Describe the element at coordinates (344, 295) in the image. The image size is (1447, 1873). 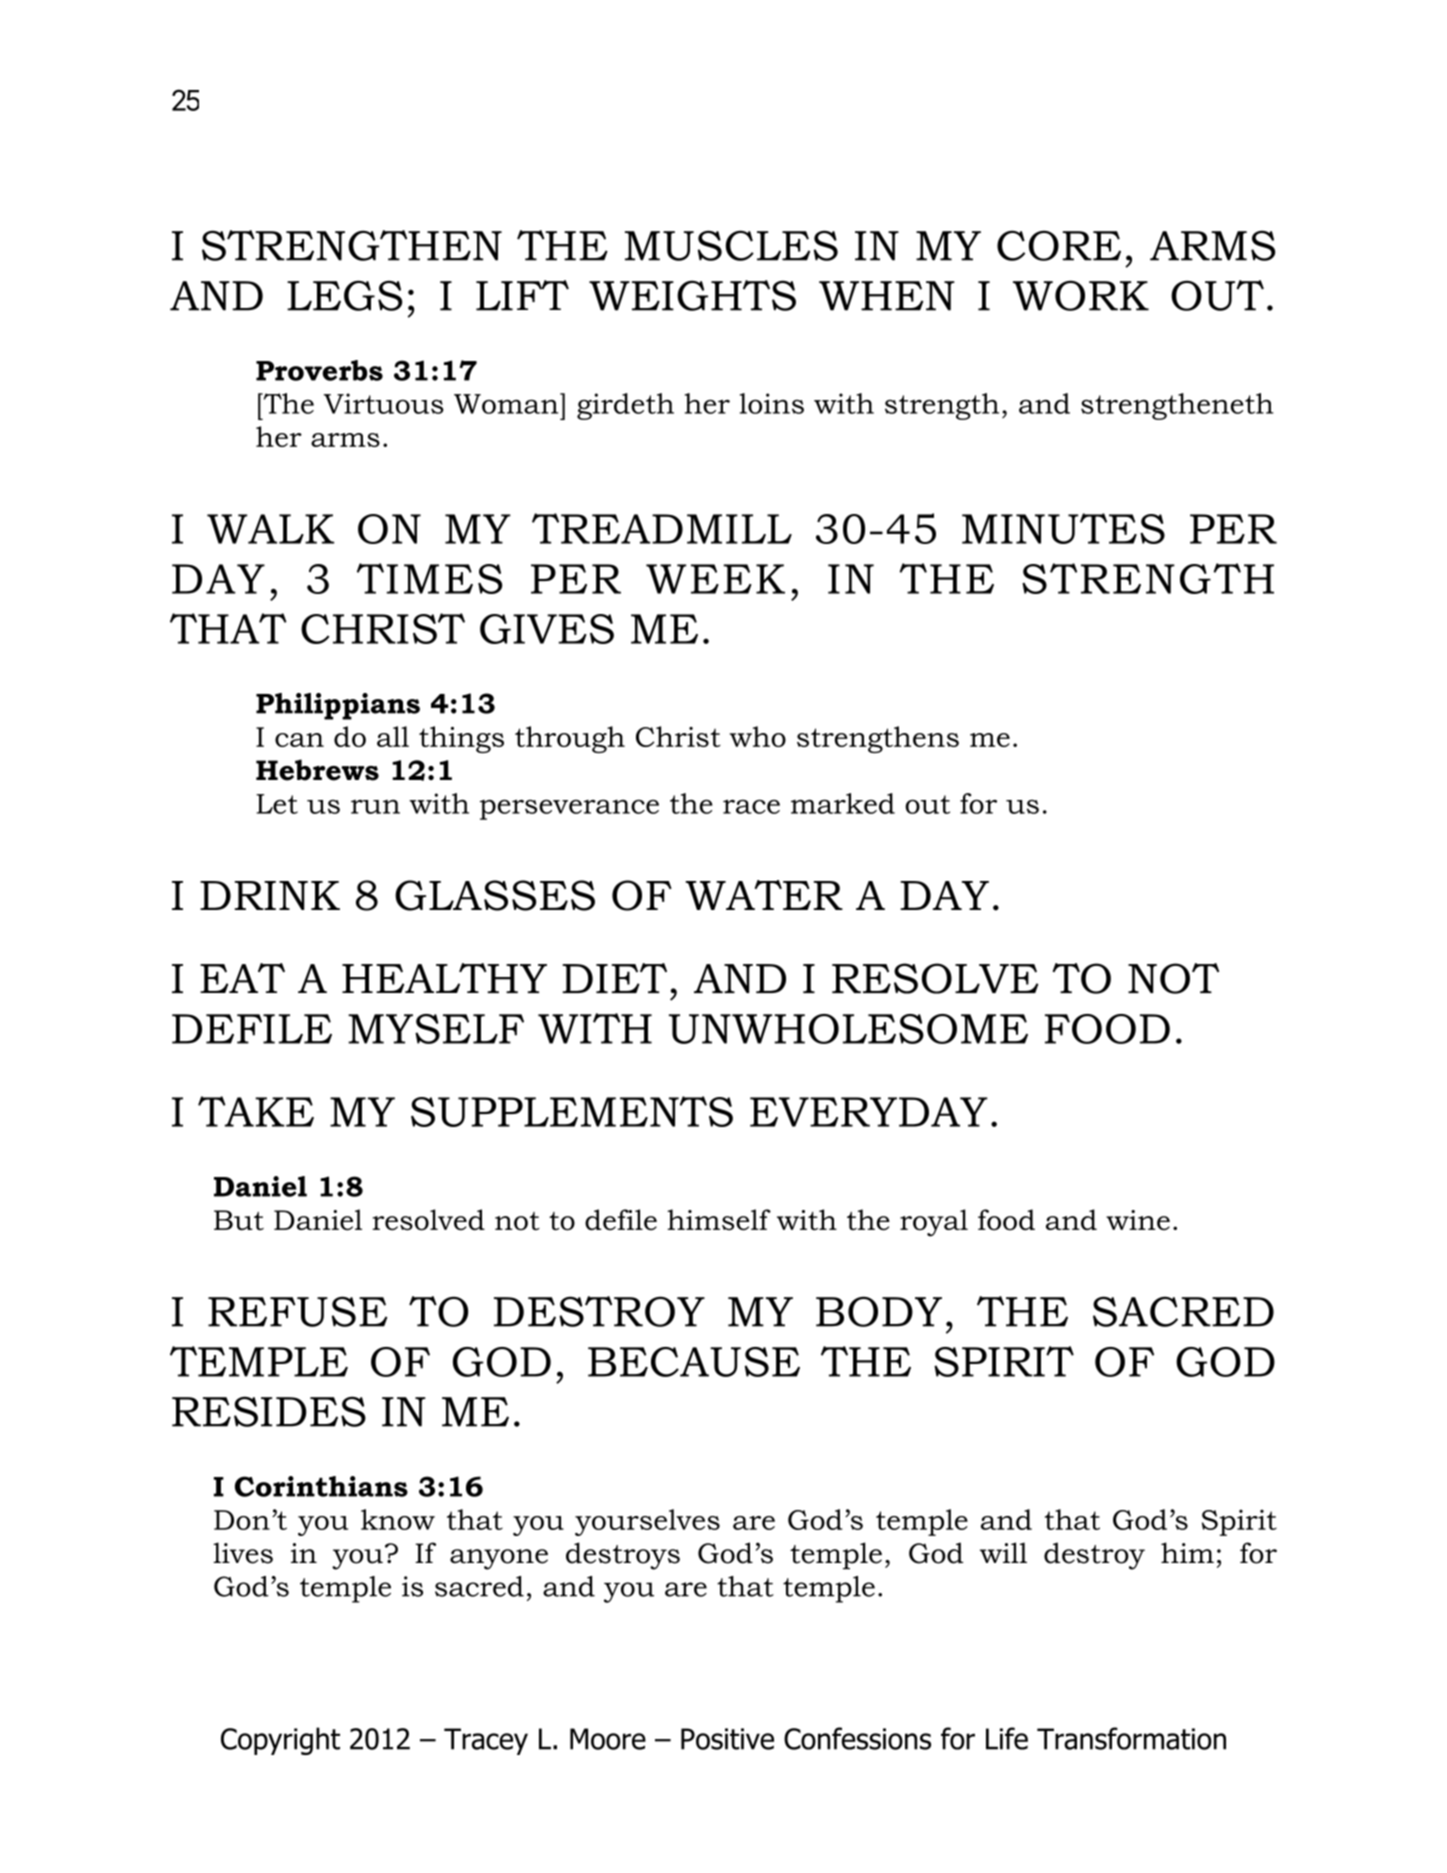
I see `LEGS` at that location.
